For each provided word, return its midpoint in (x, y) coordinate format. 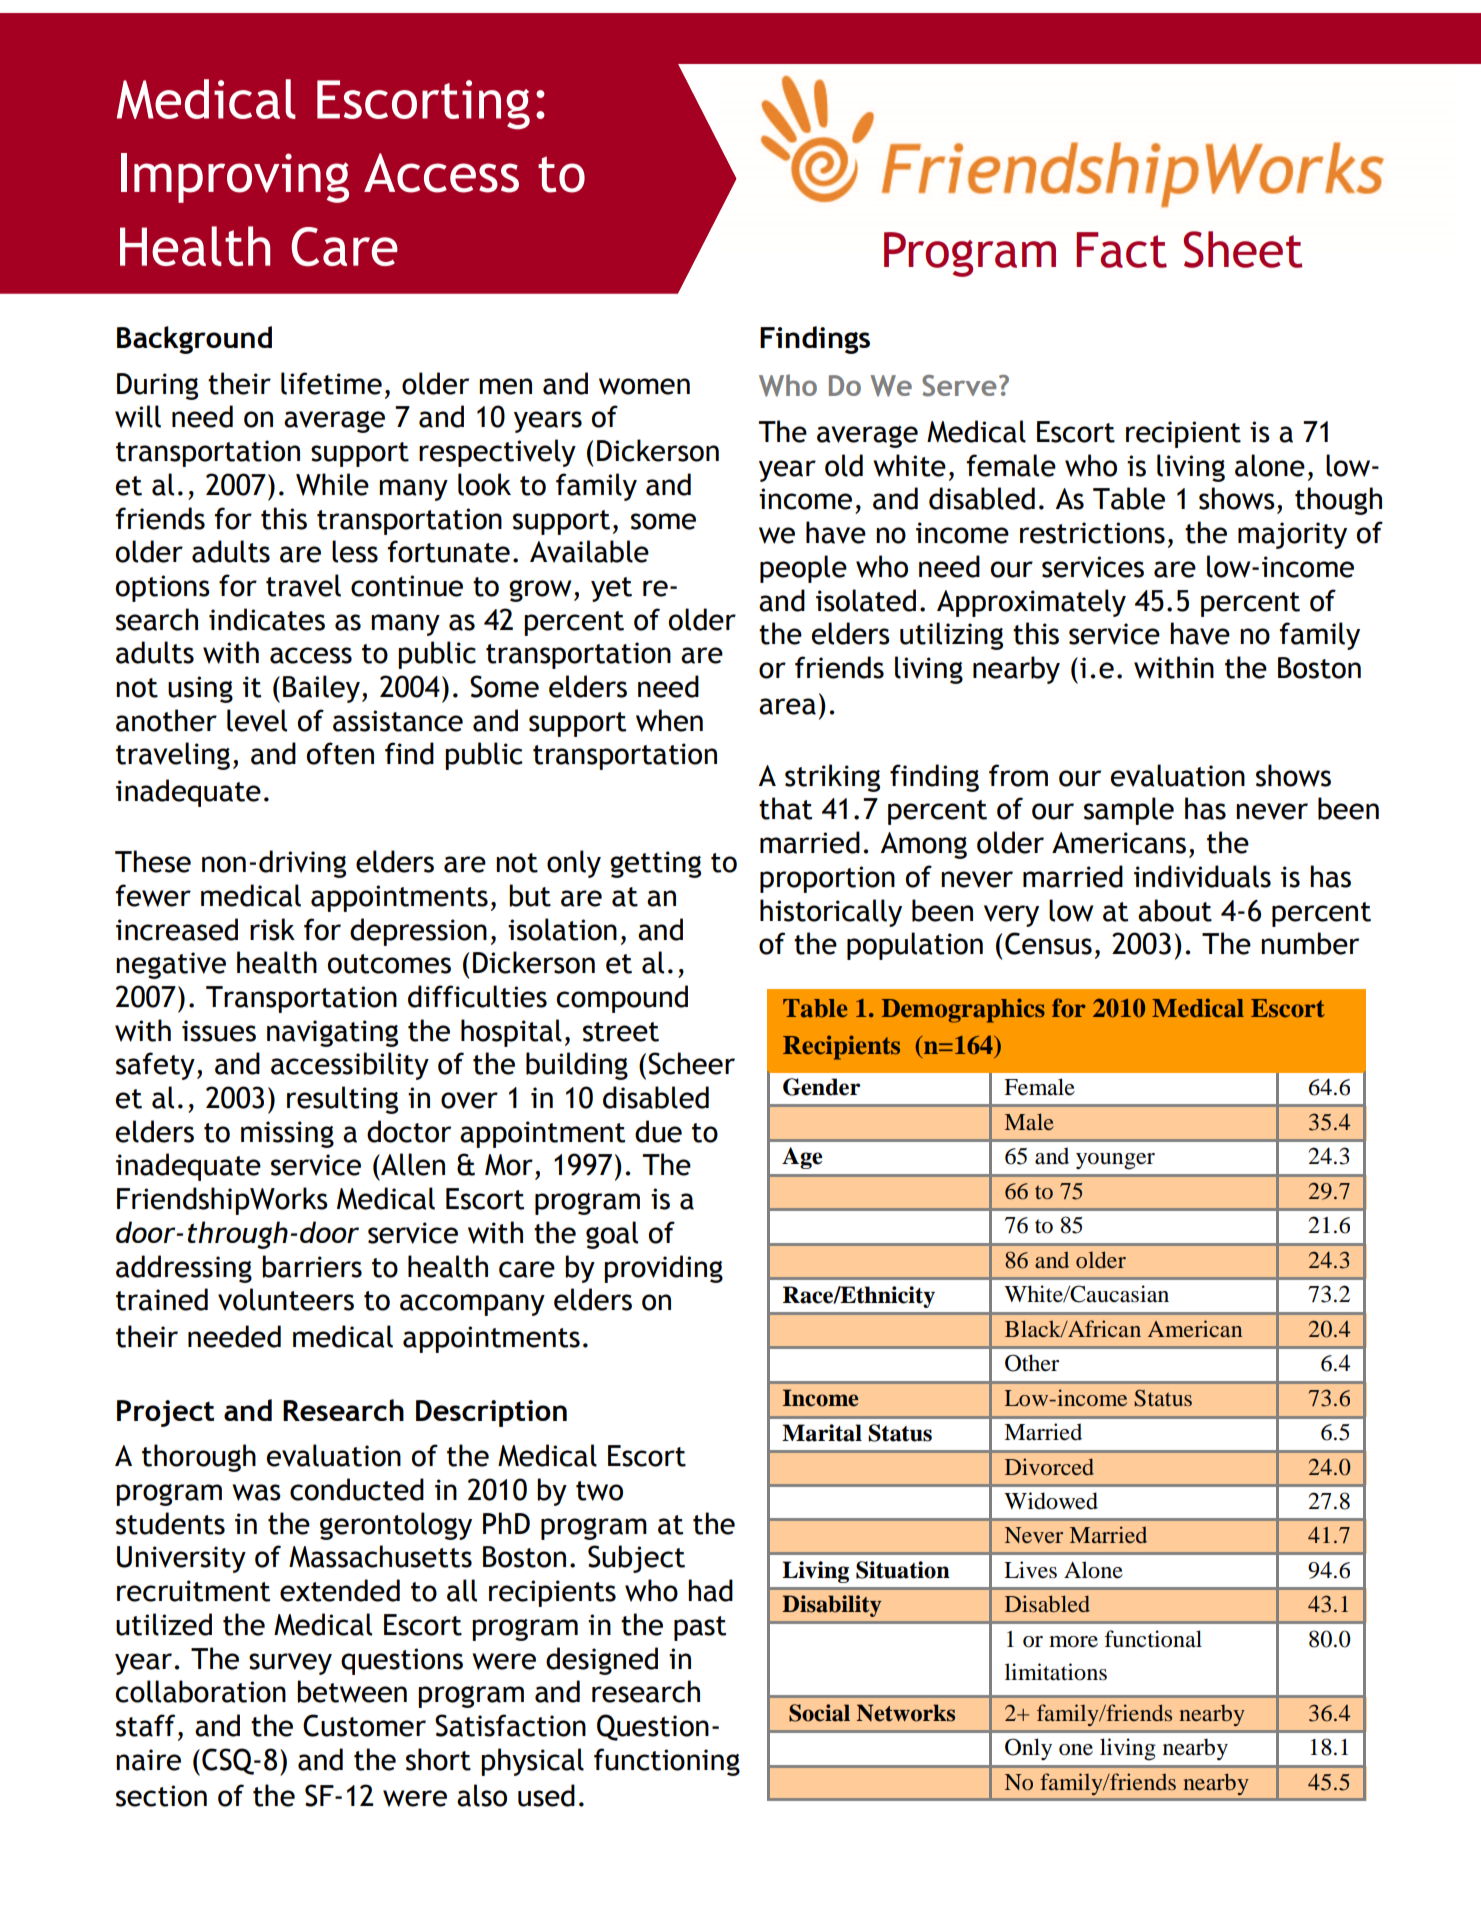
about (1175, 910)
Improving (235, 178)
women (644, 386)
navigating (332, 1033)
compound (622, 999)
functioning (667, 1762)
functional (1153, 1639)
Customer (364, 1725)
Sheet (1243, 249)
